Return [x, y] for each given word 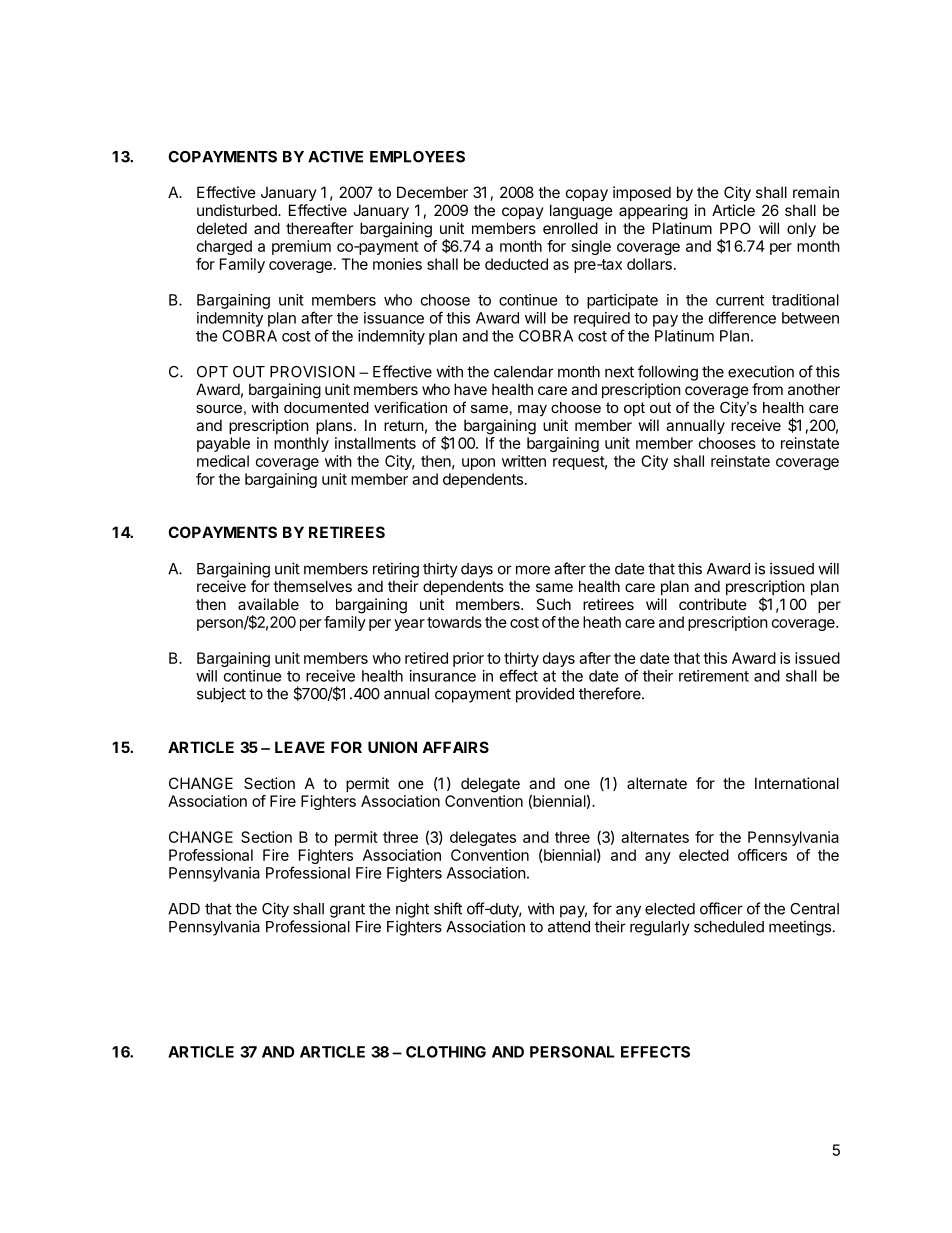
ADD [184, 909]
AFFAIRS [455, 747]
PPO [735, 228]
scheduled [729, 927]
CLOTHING [446, 1052]
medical [223, 461]
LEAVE [300, 747]
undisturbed [238, 210]
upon [478, 464]
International [797, 783]
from [767, 389]
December [432, 192]
